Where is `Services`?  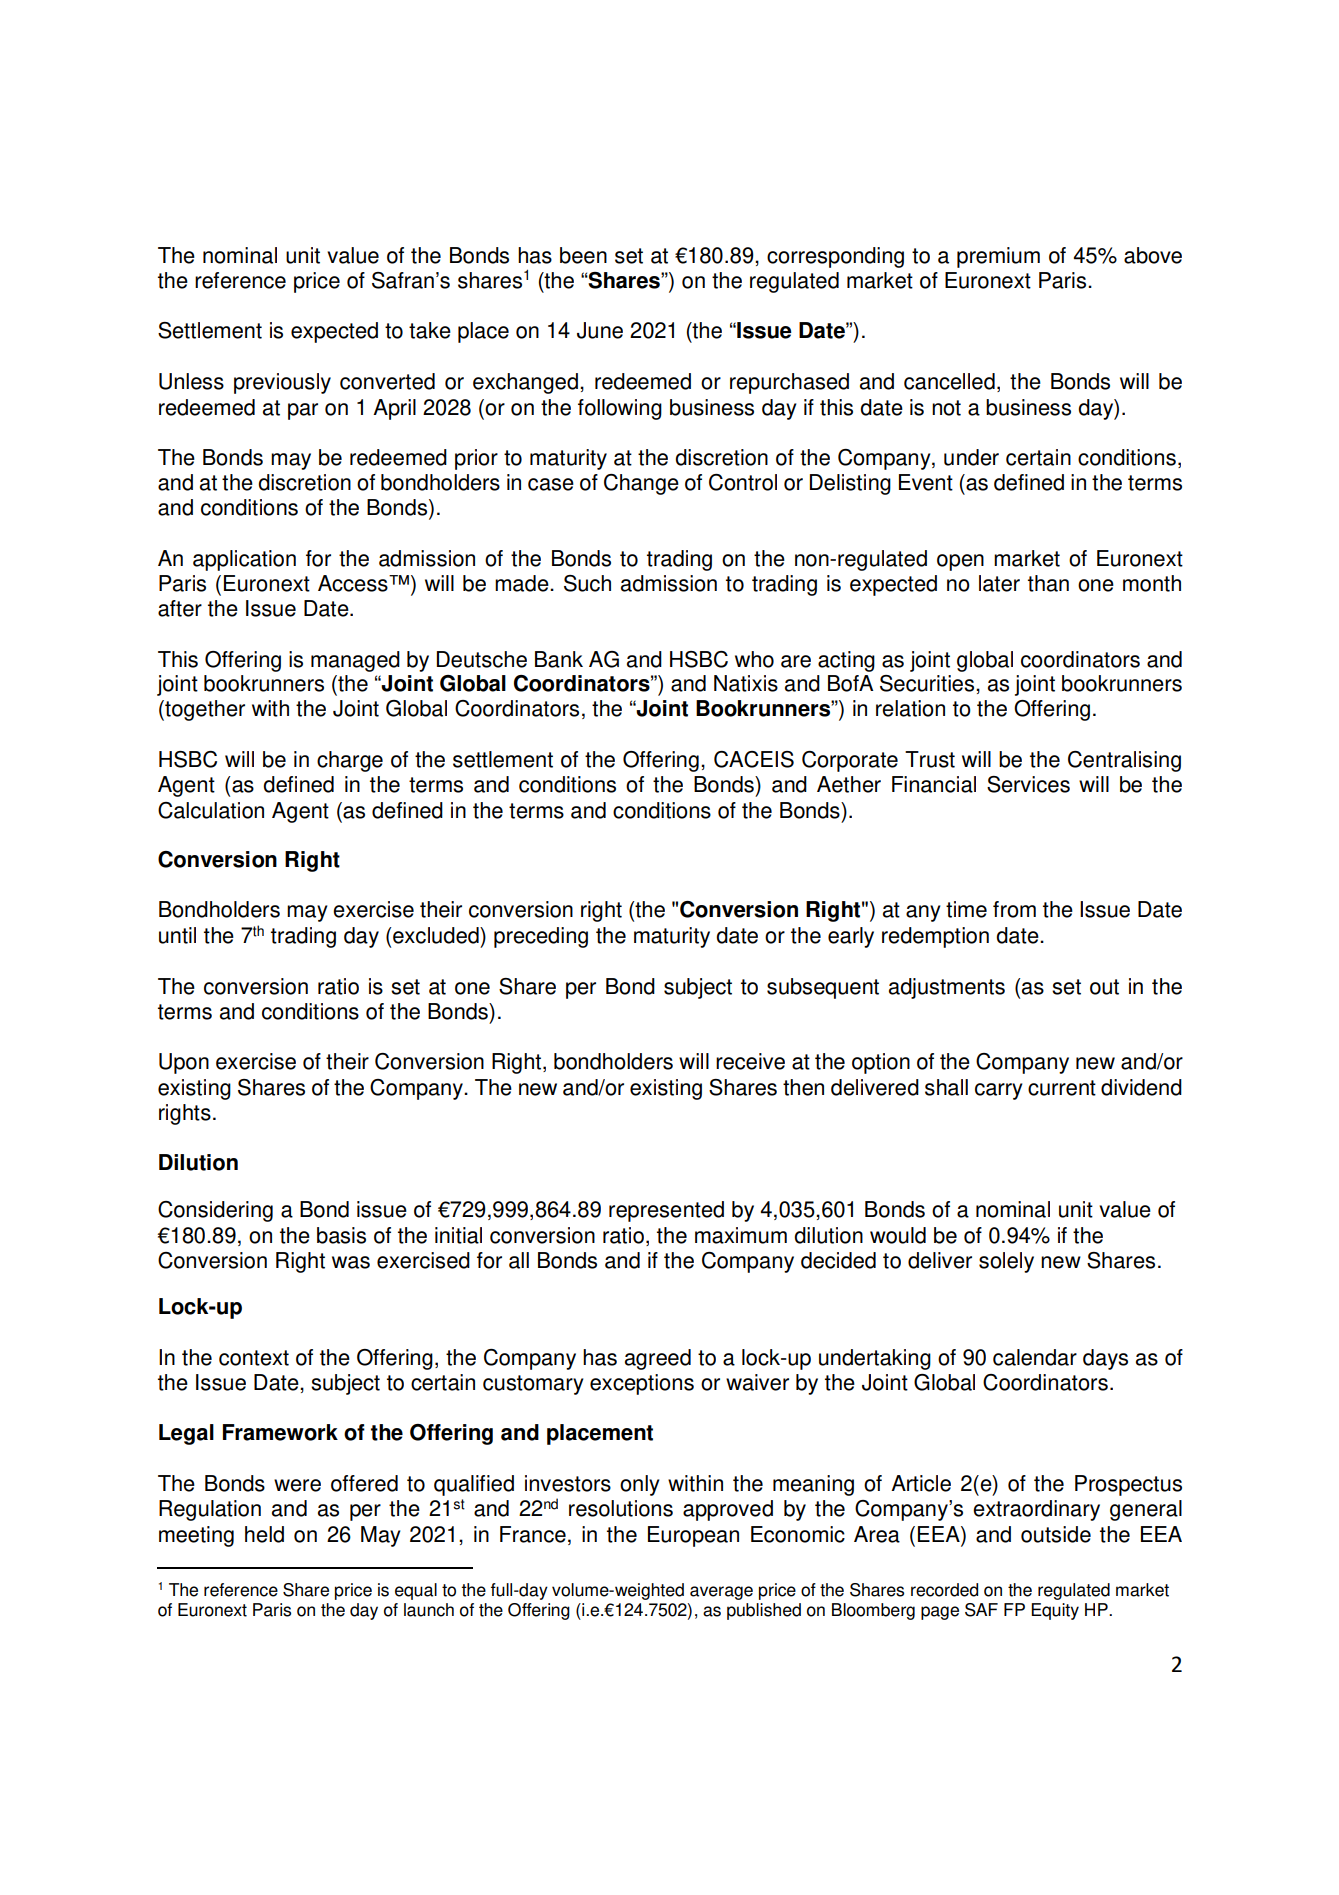 Services is located at coordinates (1028, 784).
